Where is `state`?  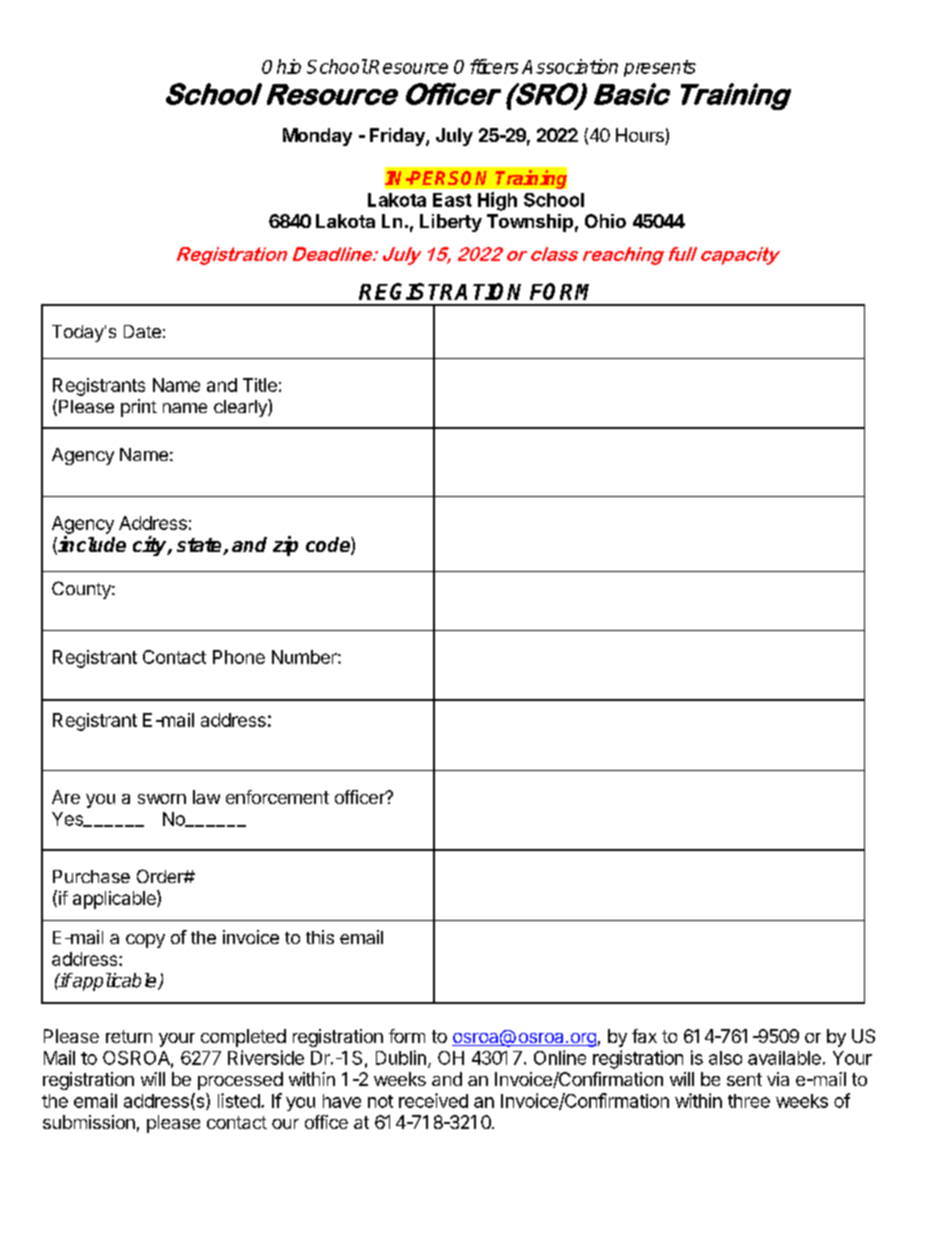
state is located at coordinates (200, 546).
